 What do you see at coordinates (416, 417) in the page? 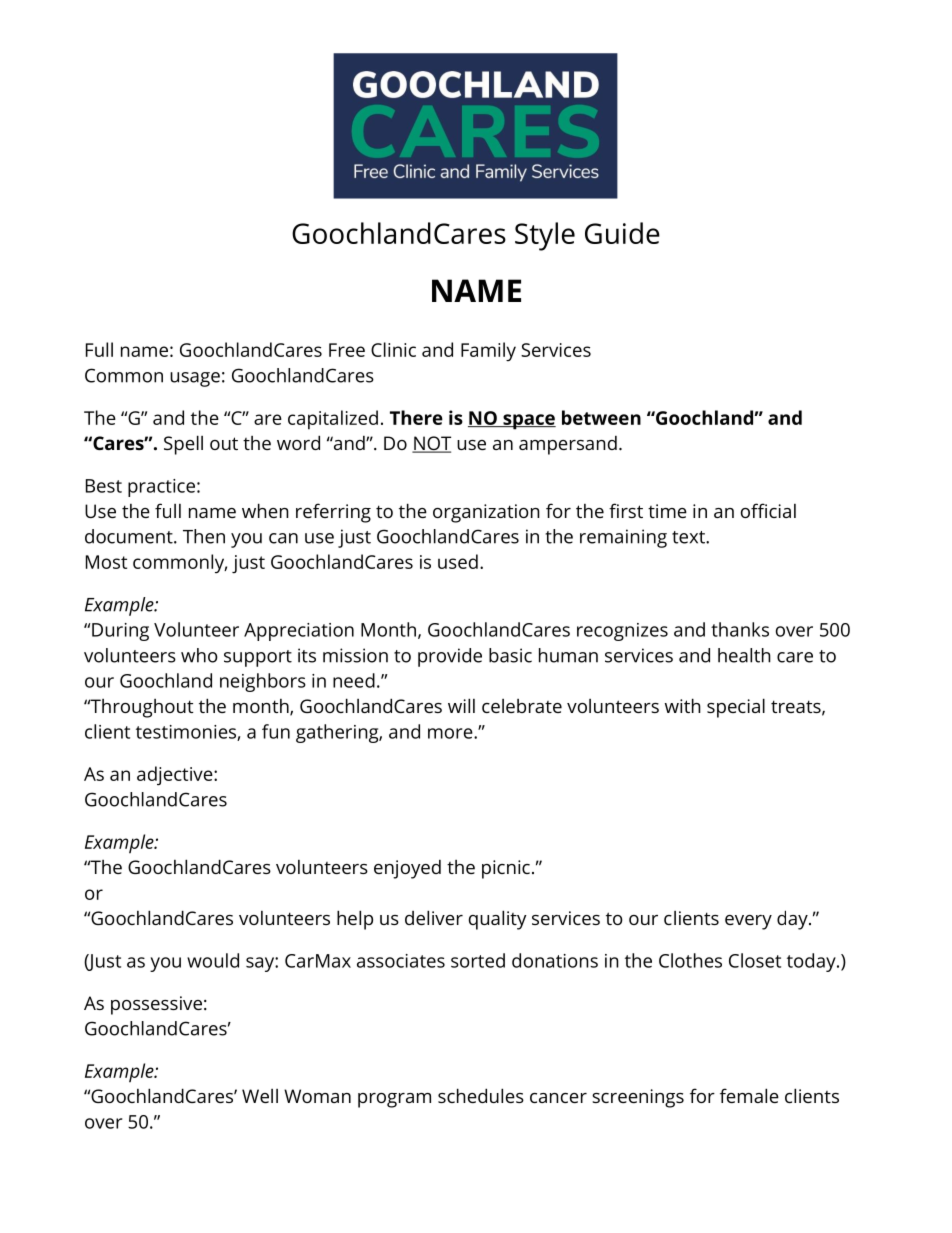
I see `There` at bounding box center [416, 417].
